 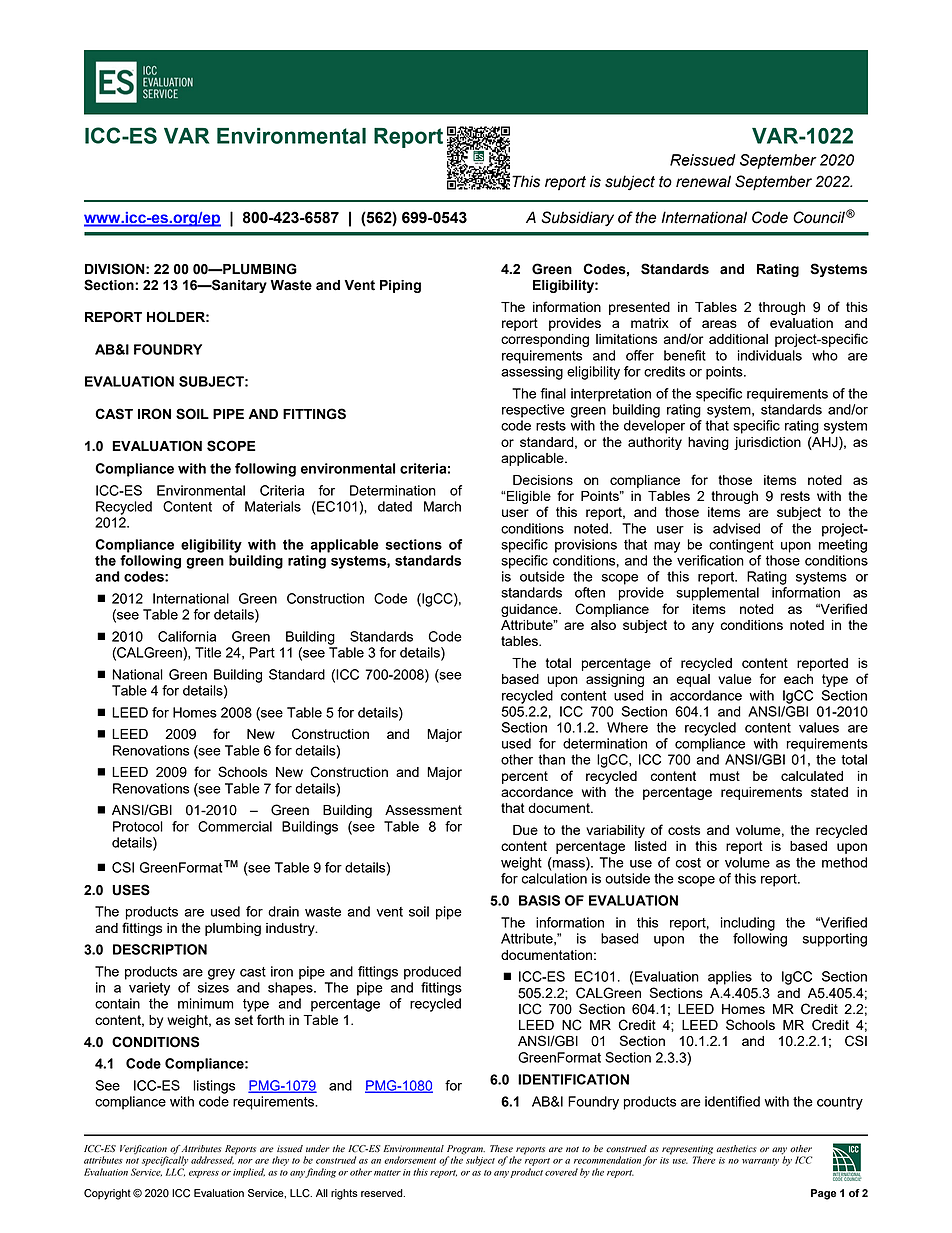 I want to click on jurisdiction, so click(x=767, y=443).
